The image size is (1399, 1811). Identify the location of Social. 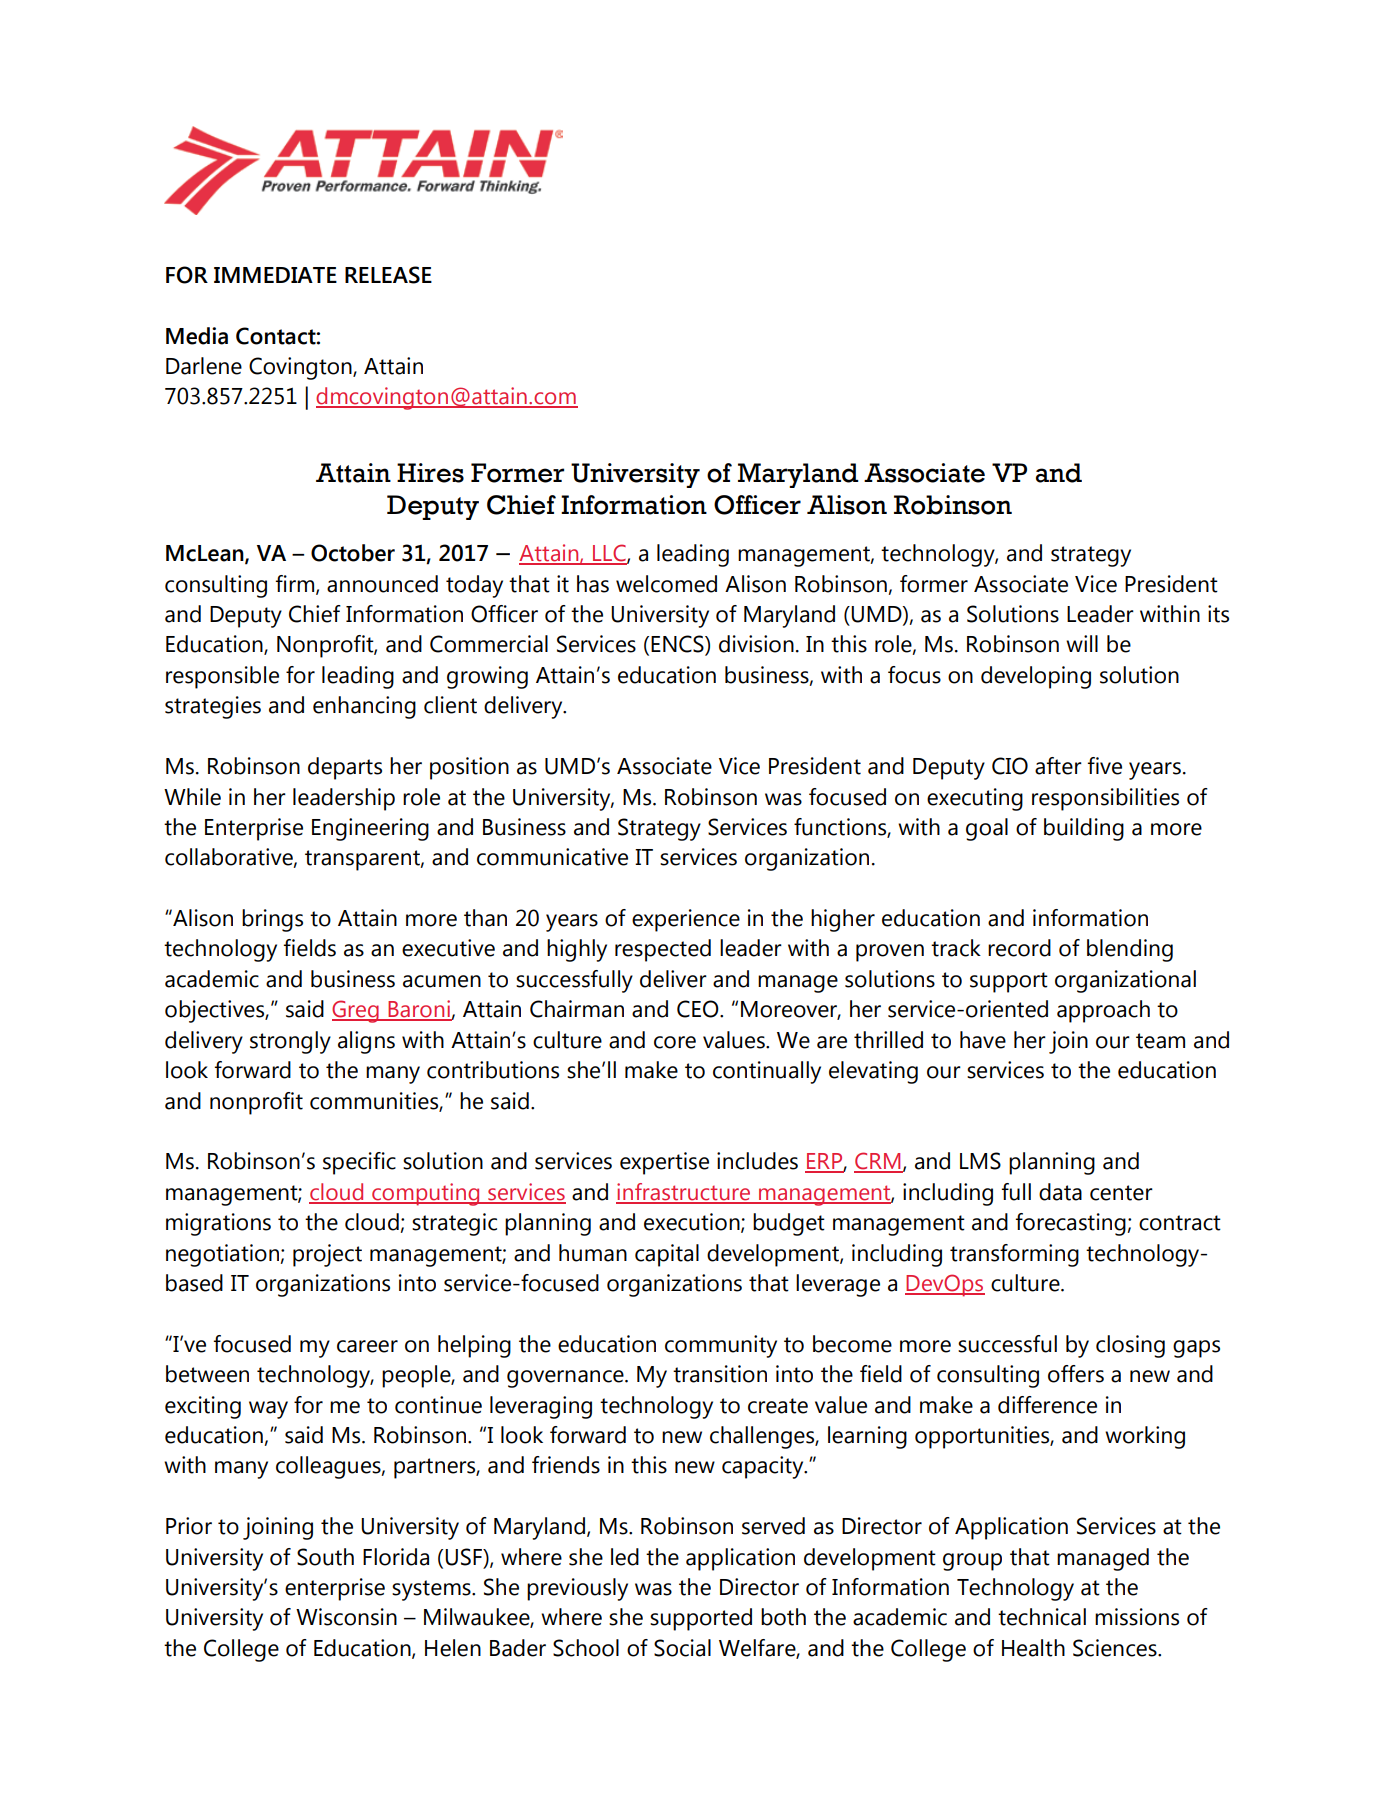
(682, 1648).
